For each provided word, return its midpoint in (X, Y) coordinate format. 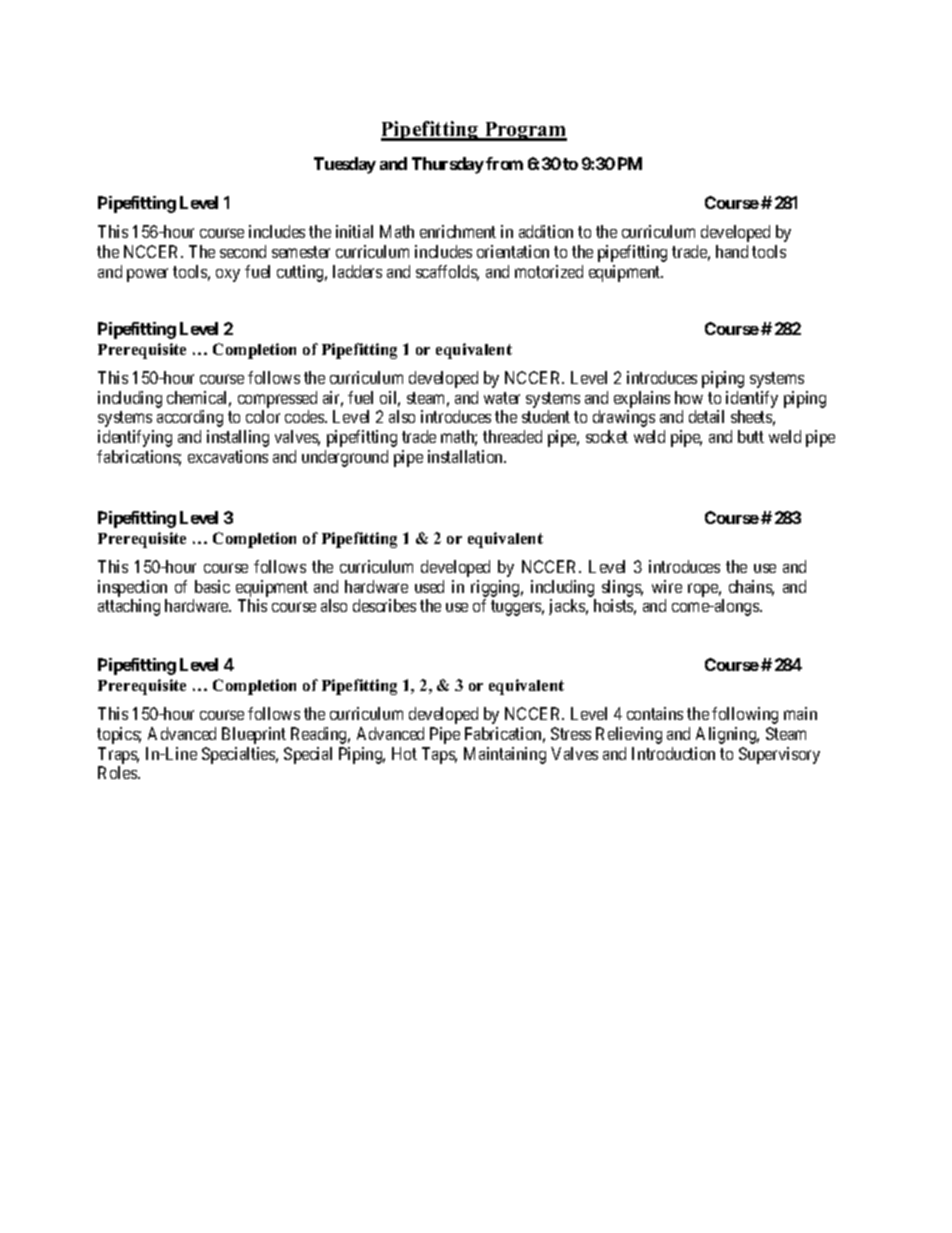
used (429, 586)
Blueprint (254, 735)
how (689, 397)
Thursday (448, 165)
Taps (439, 755)
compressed (277, 399)
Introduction (673, 753)
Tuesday (345, 165)
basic (212, 586)
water (502, 398)
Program (524, 131)
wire (667, 586)
